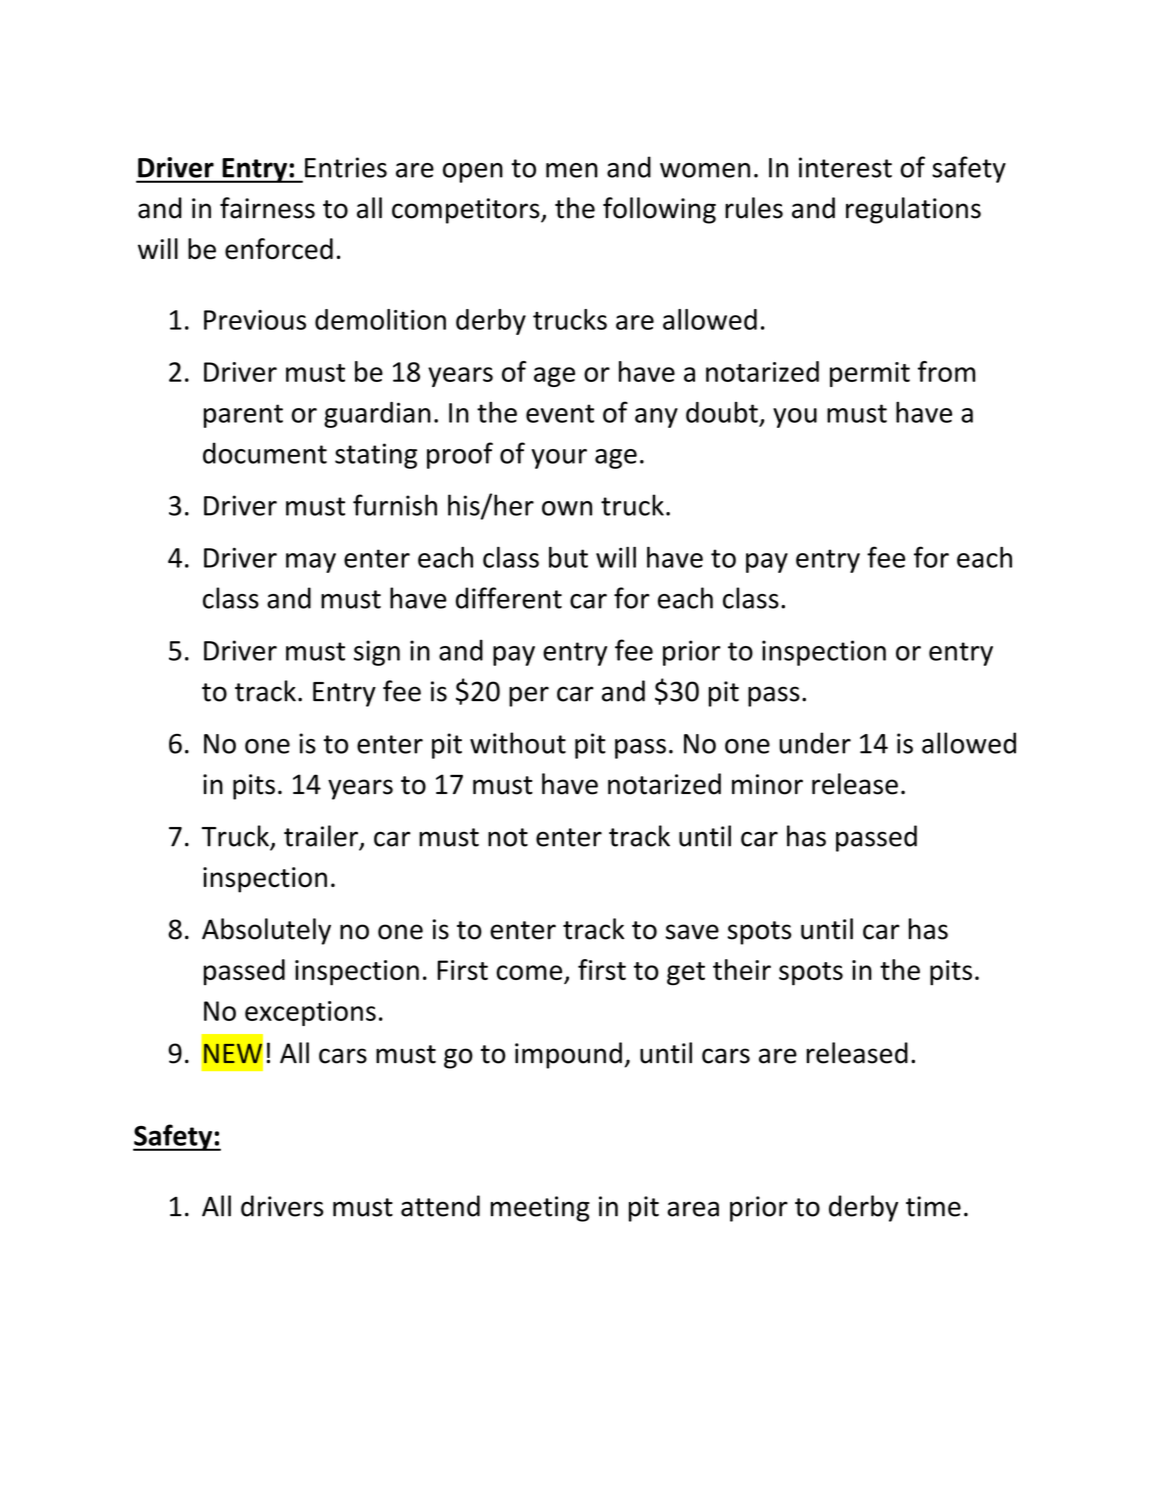 The image size is (1158, 1499). What do you see at coordinates (530, 974) in the image?
I see `come` at bounding box center [530, 974].
